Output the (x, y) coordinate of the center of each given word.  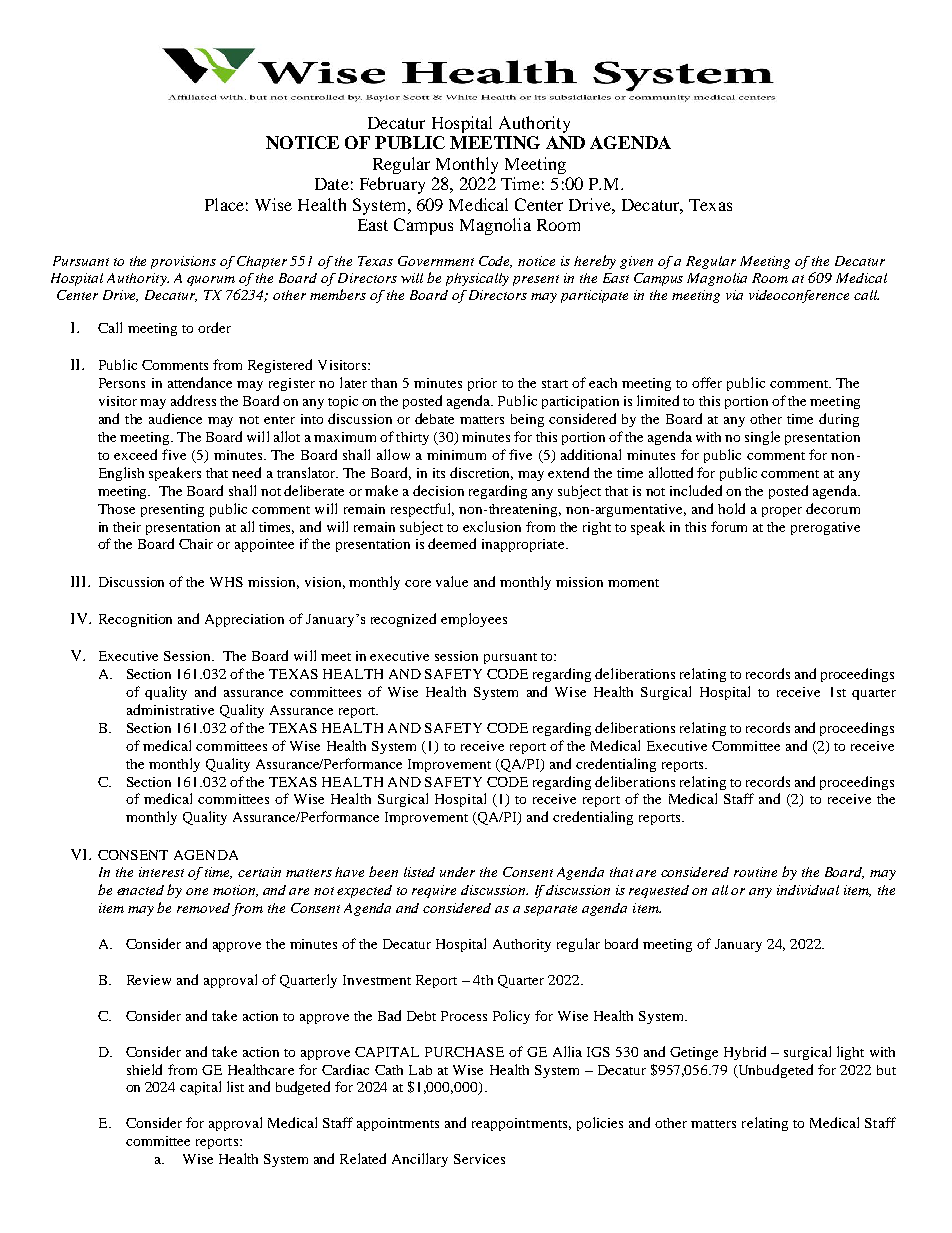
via (734, 295)
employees (474, 620)
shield (144, 1069)
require (434, 891)
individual (808, 890)
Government (436, 261)
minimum (456, 455)
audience (175, 418)
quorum (211, 281)
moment (633, 583)
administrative (170, 709)
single (762, 438)
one (197, 891)
